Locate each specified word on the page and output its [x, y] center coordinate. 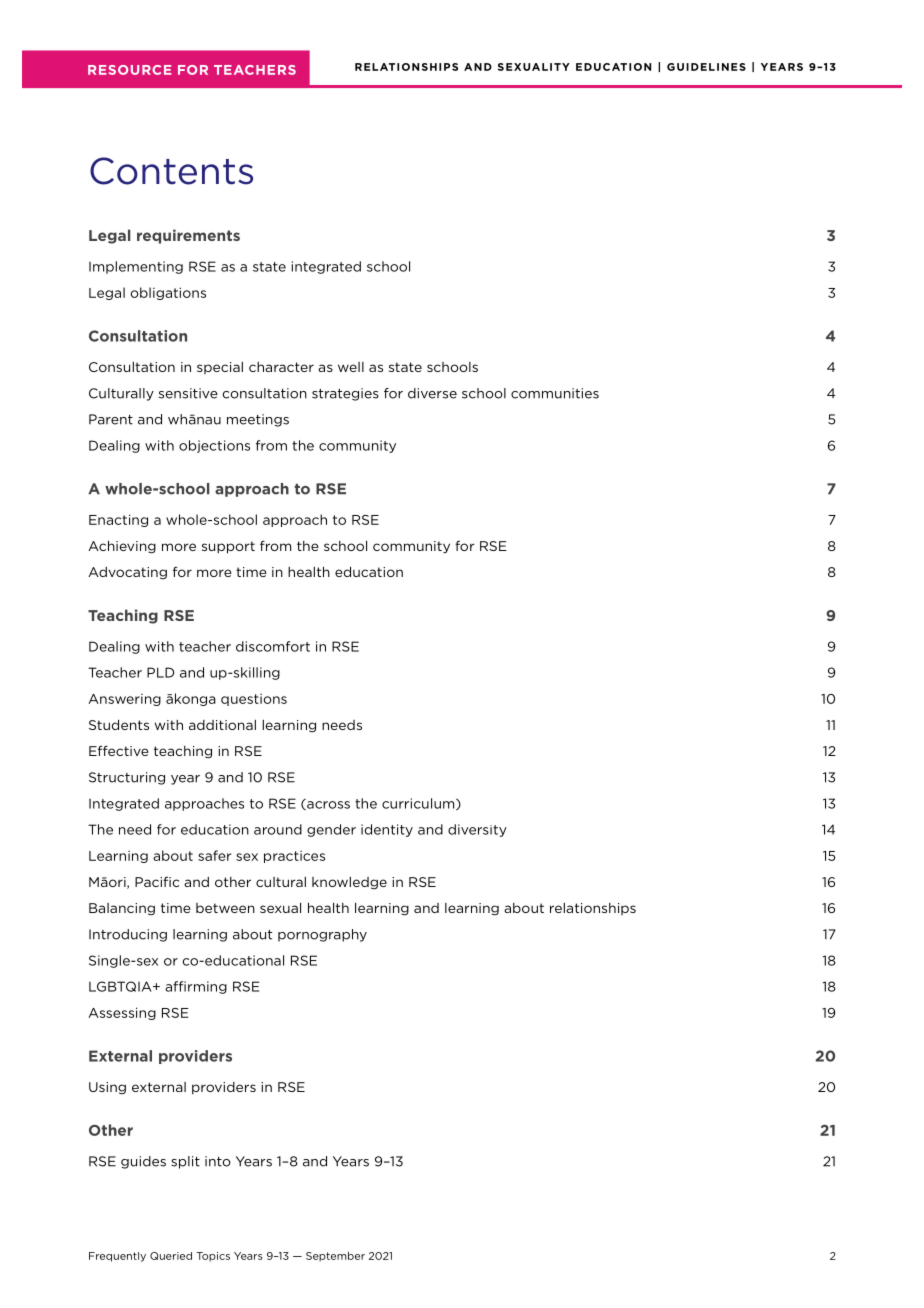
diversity [477, 830]
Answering [124, 700]
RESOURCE [130, 70]
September [335, 1257]
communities [555, 393]
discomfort [273, 646]
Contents [171, 171]
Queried [171, 1256]
